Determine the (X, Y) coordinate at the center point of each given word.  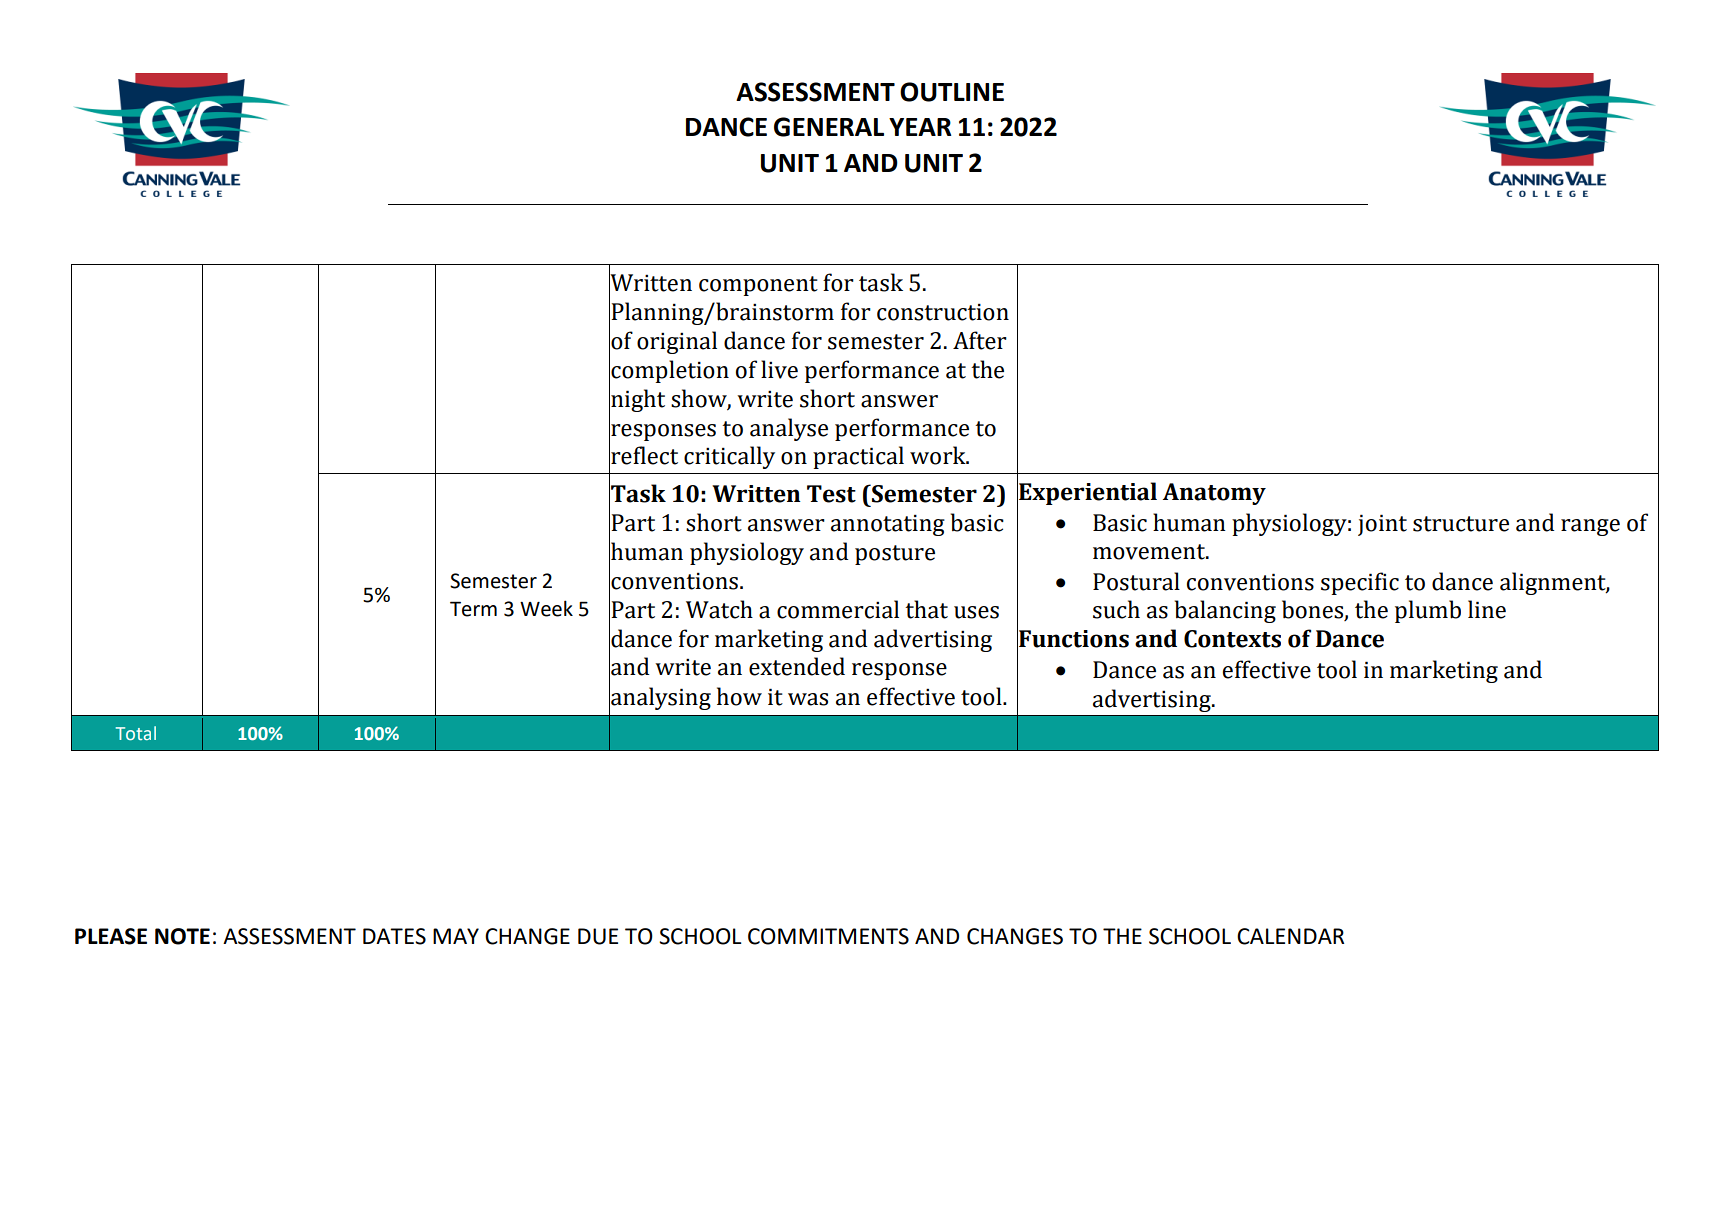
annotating (888, 525)
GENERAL (829, 127)
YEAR (920, 127)
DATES (394, 936)
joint (1382, 525)
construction (943, 312)
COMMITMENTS (828, 936)
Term (473, 609)
